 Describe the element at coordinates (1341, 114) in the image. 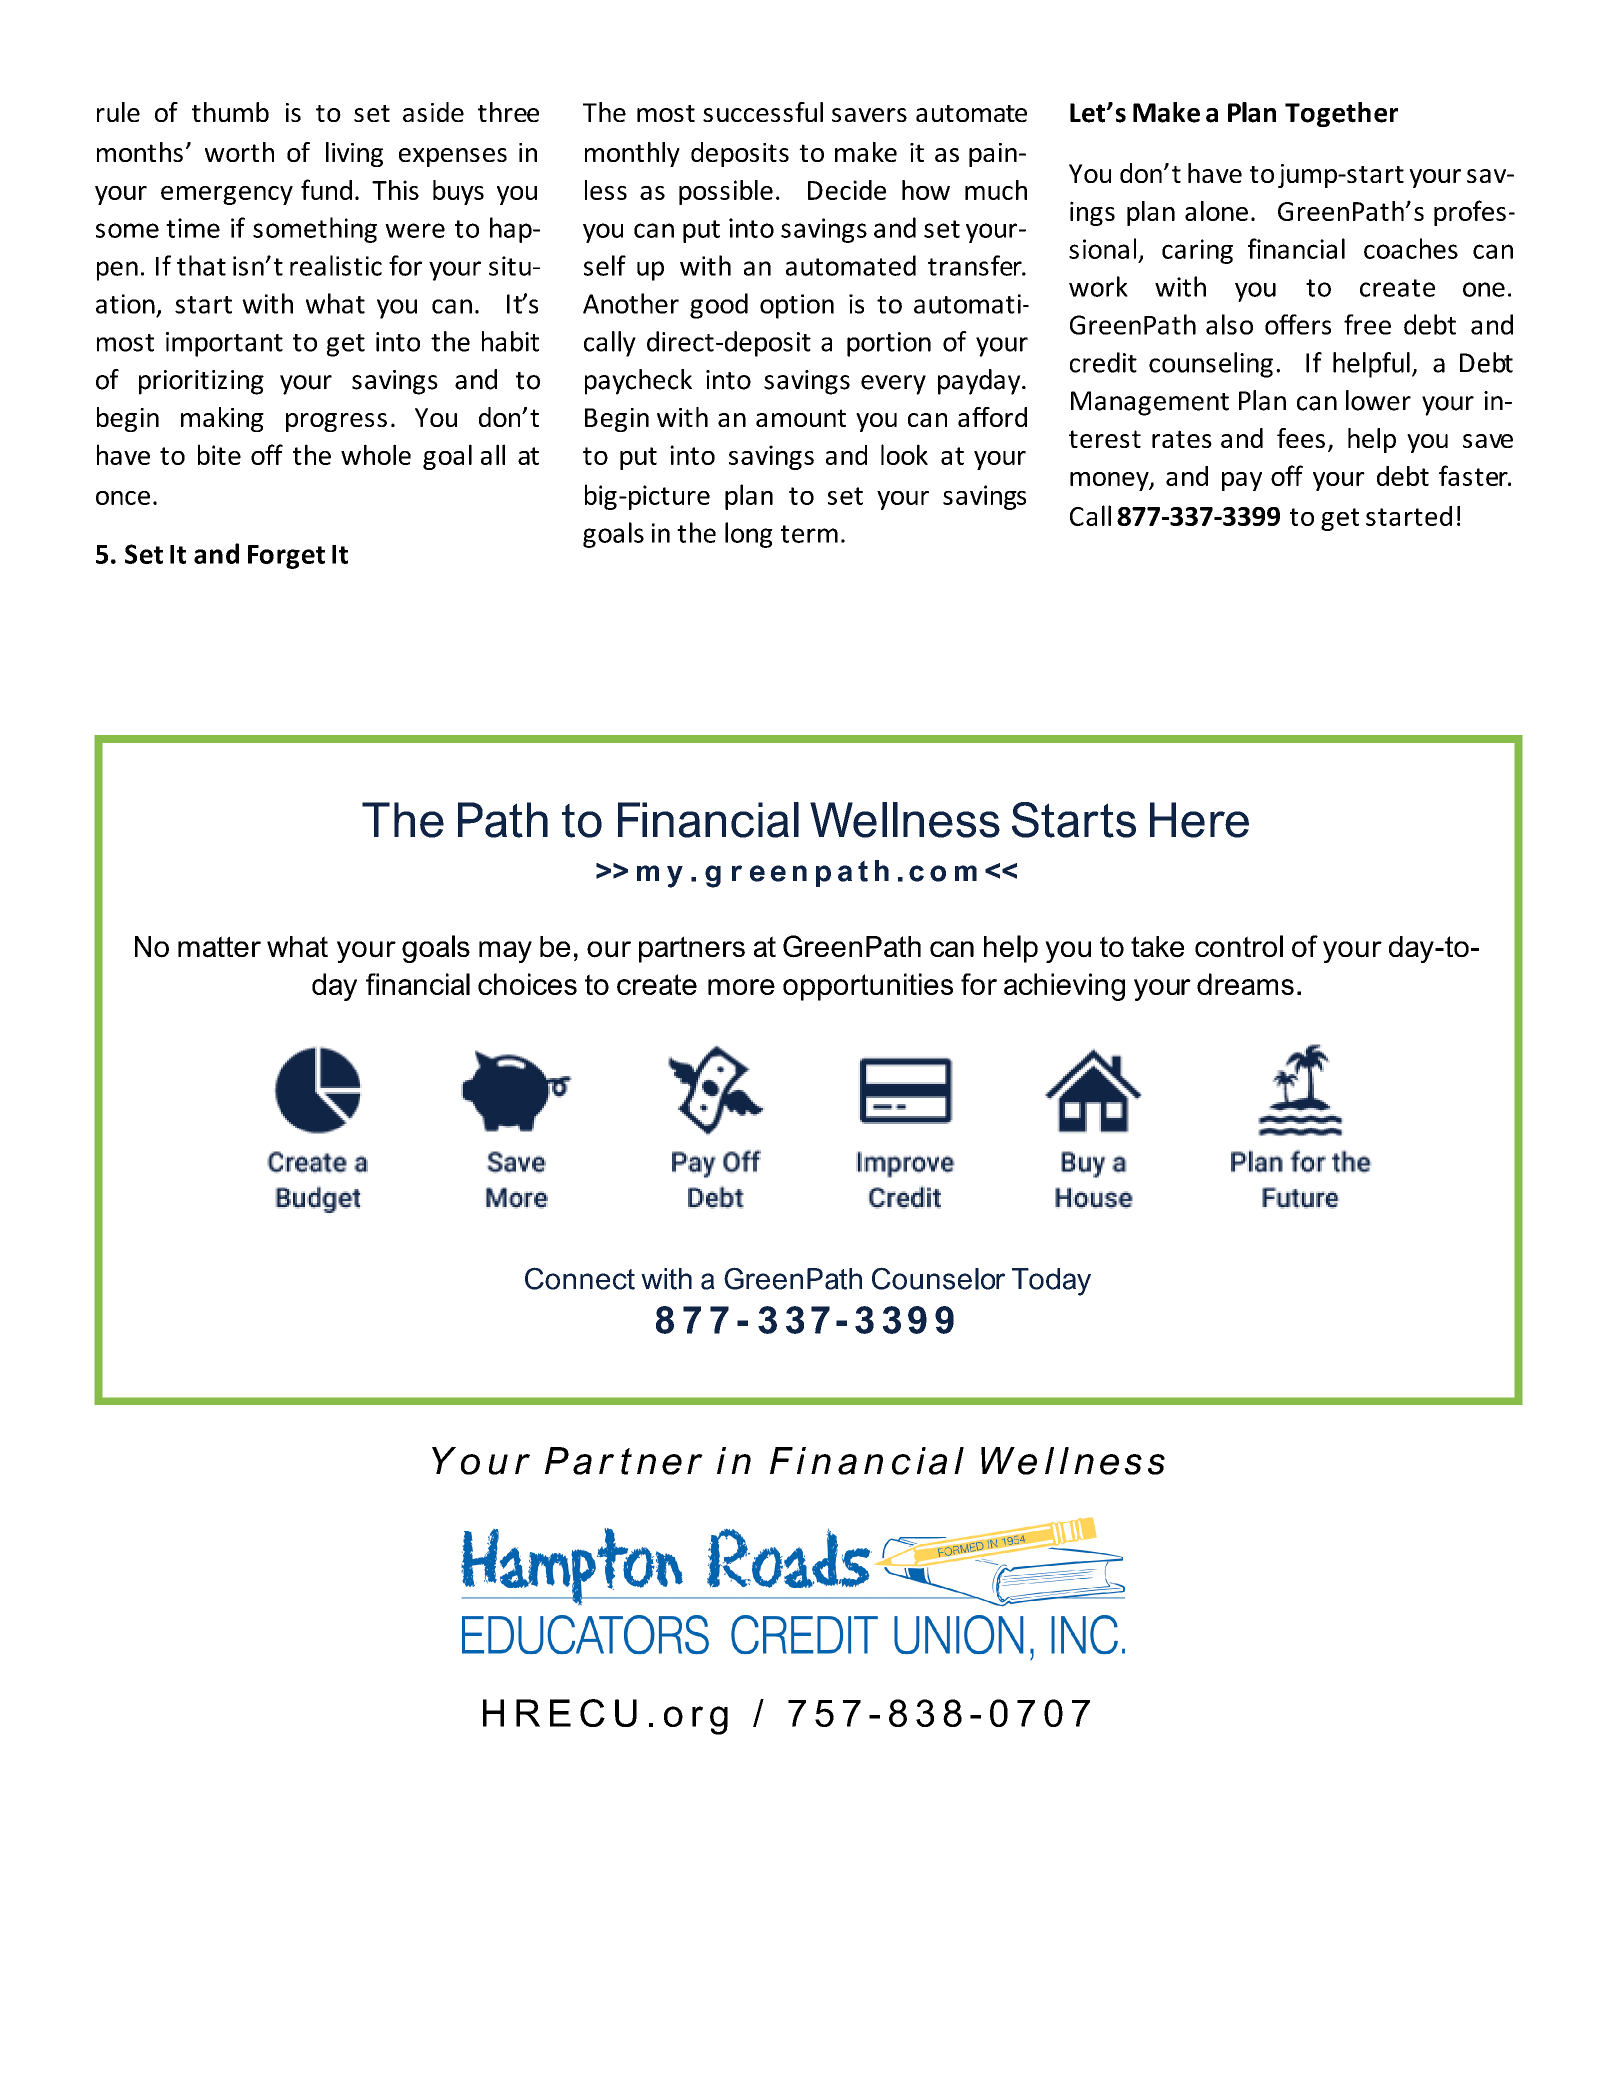

I see `Together` at that location.
